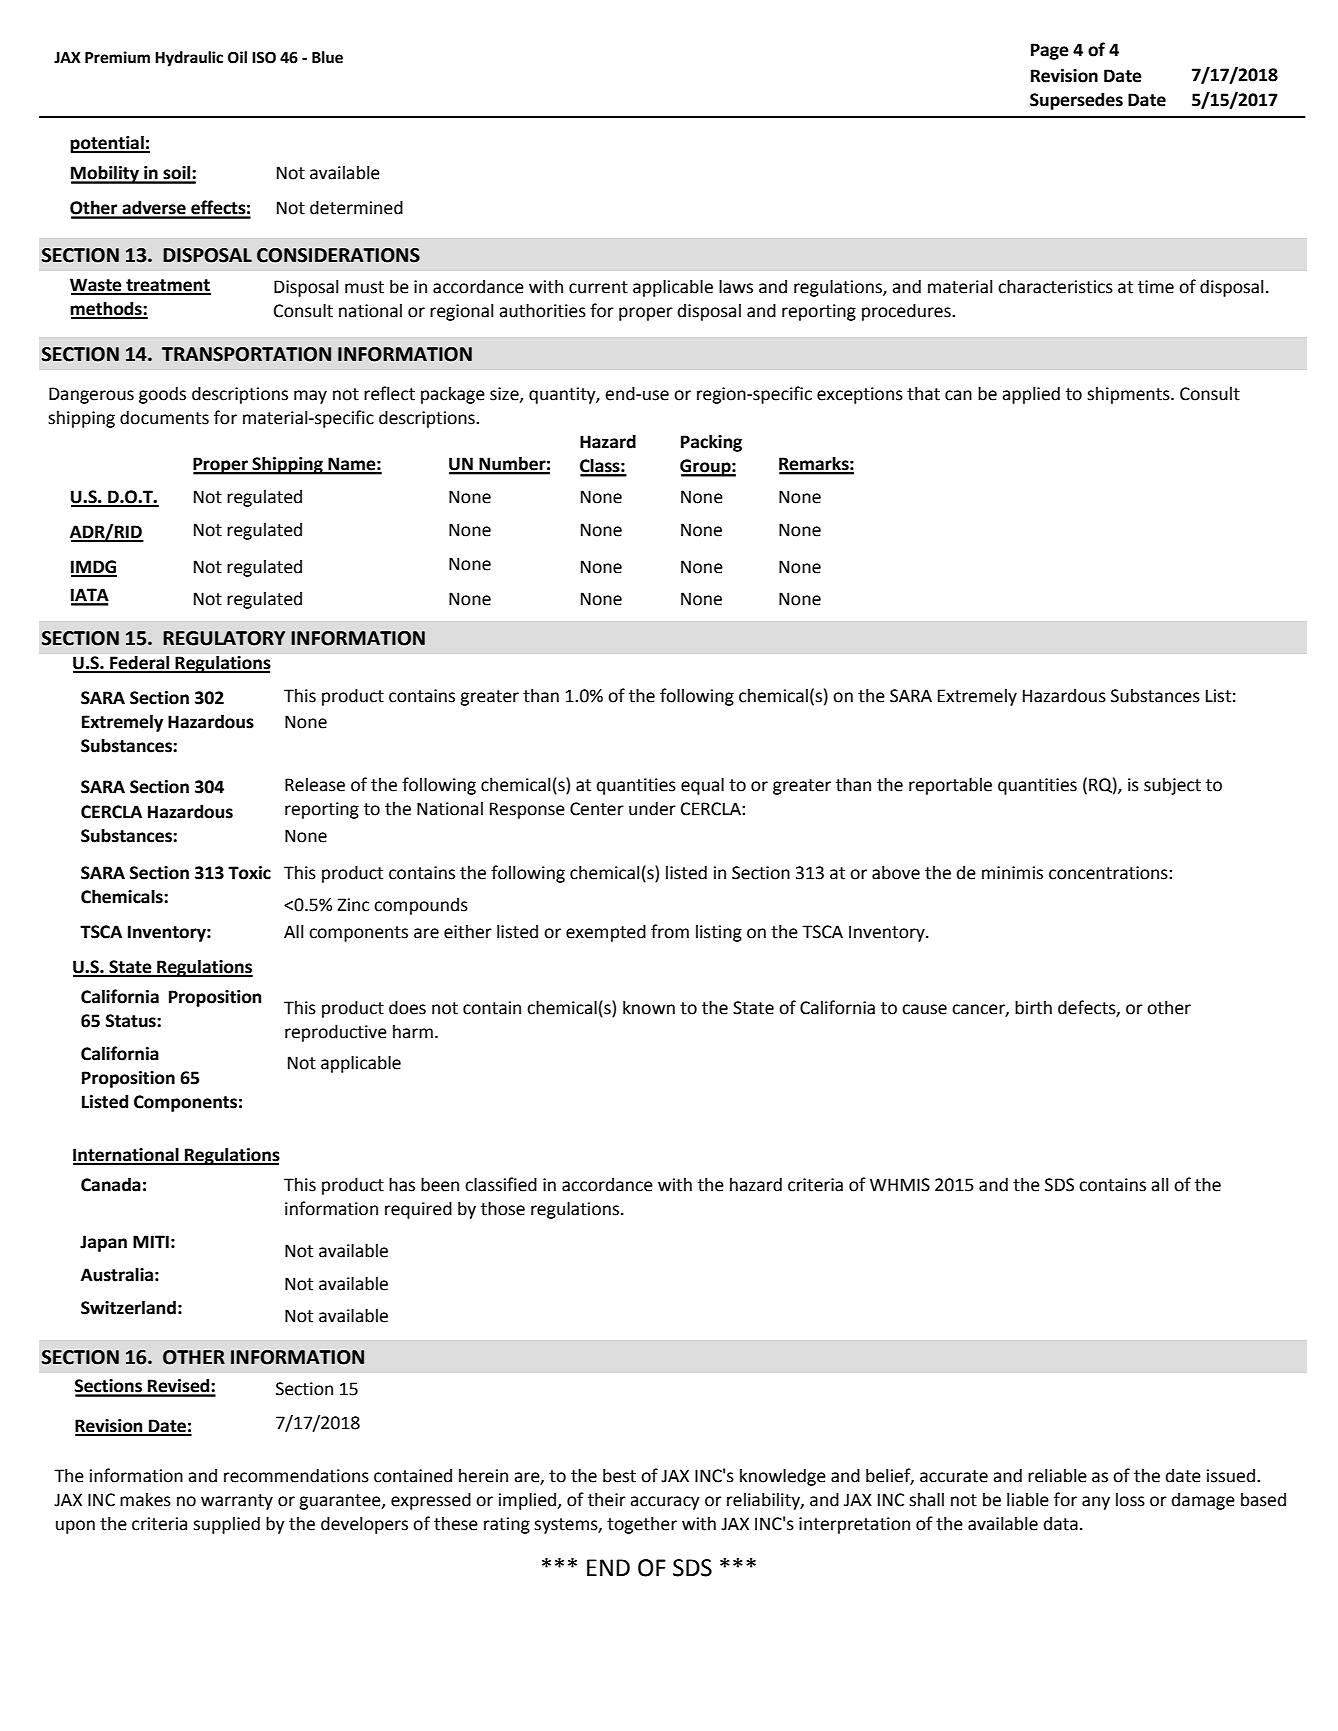 This screenshot has width=1338, height=1731. Describe the element at coordinates (224, 638) in the screenshot. I see `REGULATORY` at that location.
